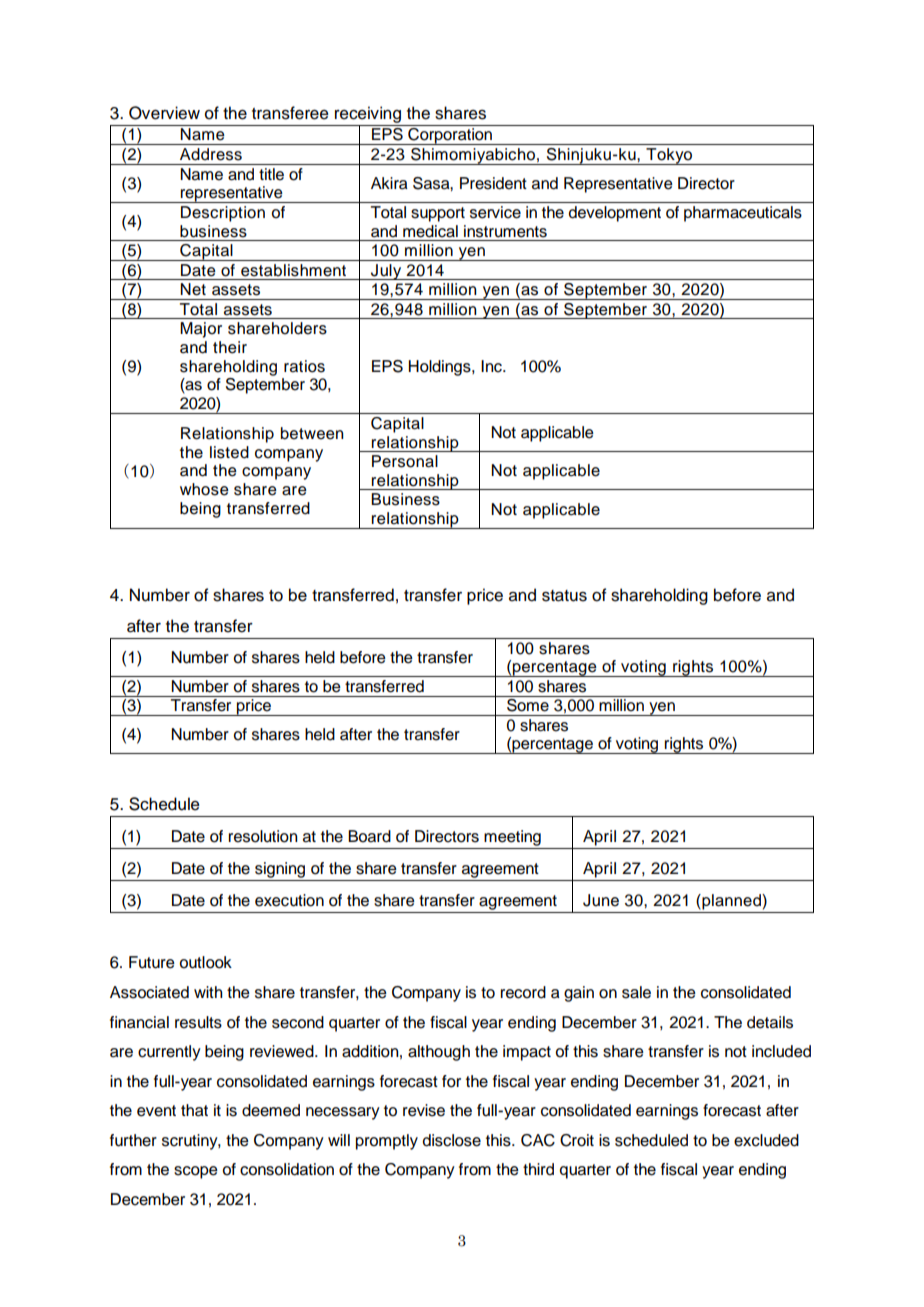 This screenshot has height=1307, width=924. Describe the element at coordinates (405, 461) in the screenshot. I see `Personal` at that location.
